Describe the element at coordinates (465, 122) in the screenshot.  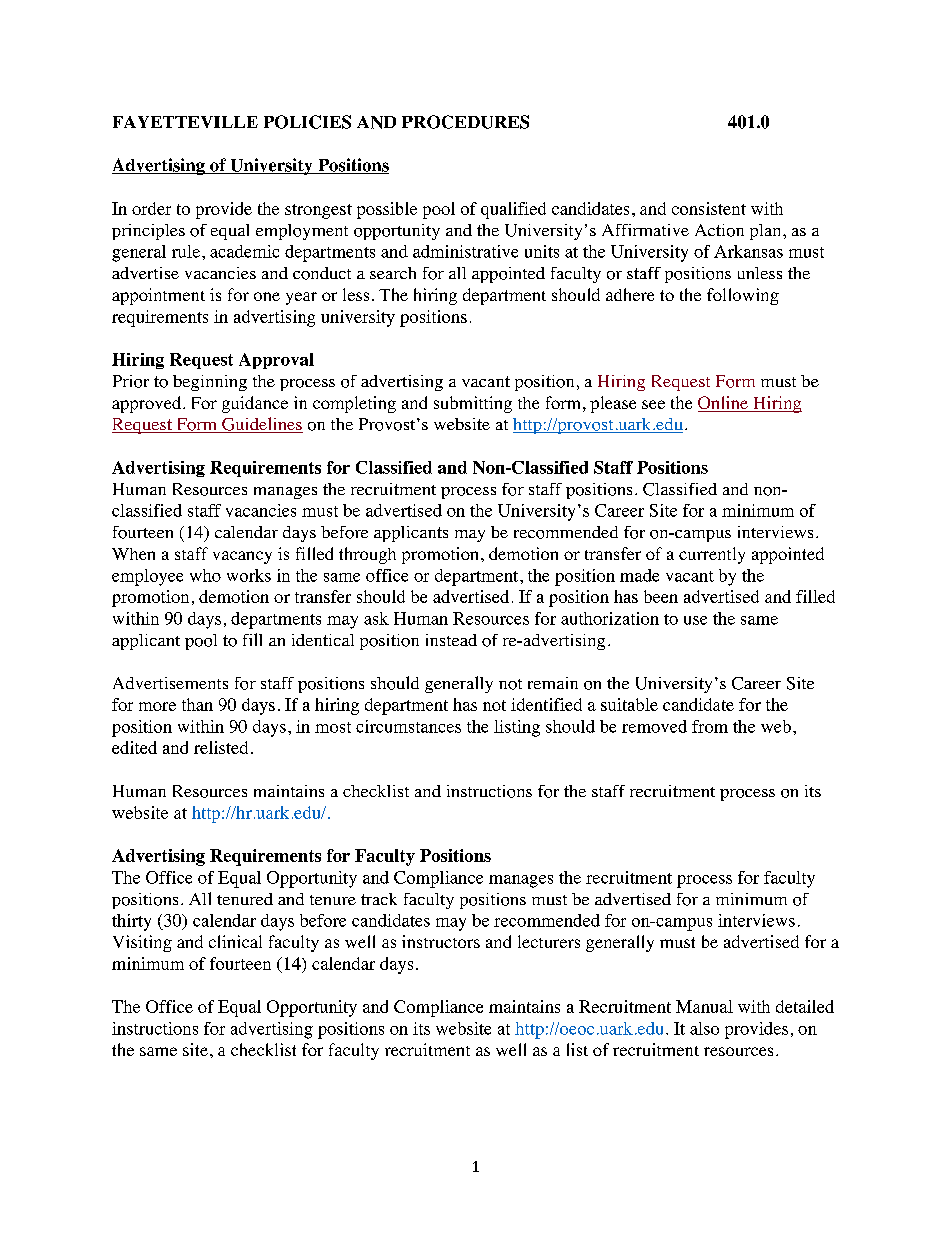
I see `PROCEDURES` at that location.
